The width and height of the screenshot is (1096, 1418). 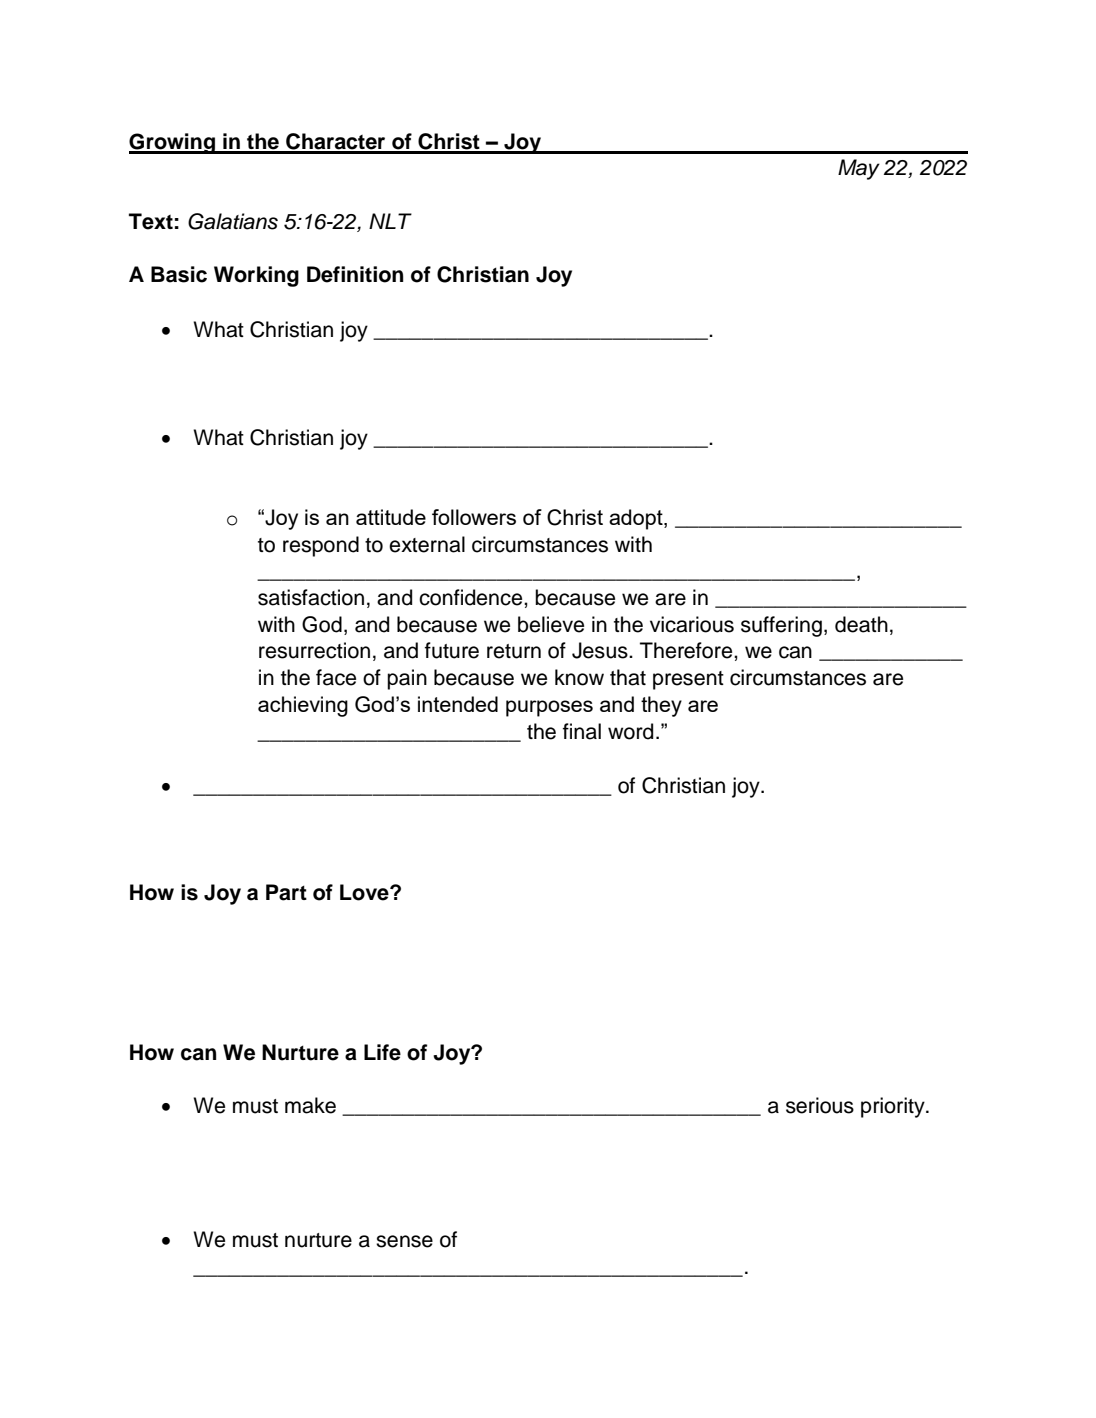 What do you see at coordinates (321, 546) in the screenshot?
I see `respond` at bounding box center [321, 546].
